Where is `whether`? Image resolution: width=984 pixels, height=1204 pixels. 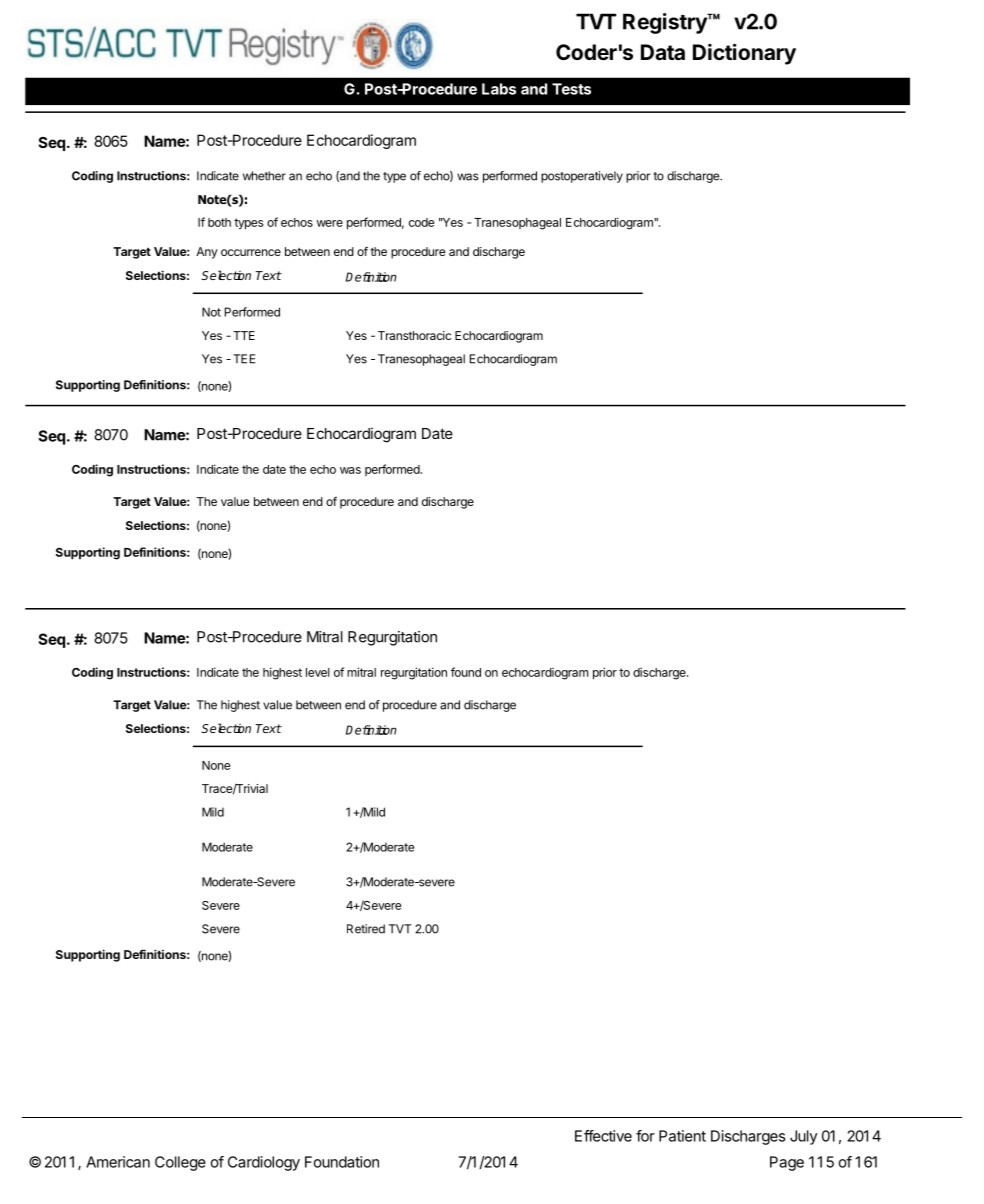 whether is located at coordinates (264, 176).
